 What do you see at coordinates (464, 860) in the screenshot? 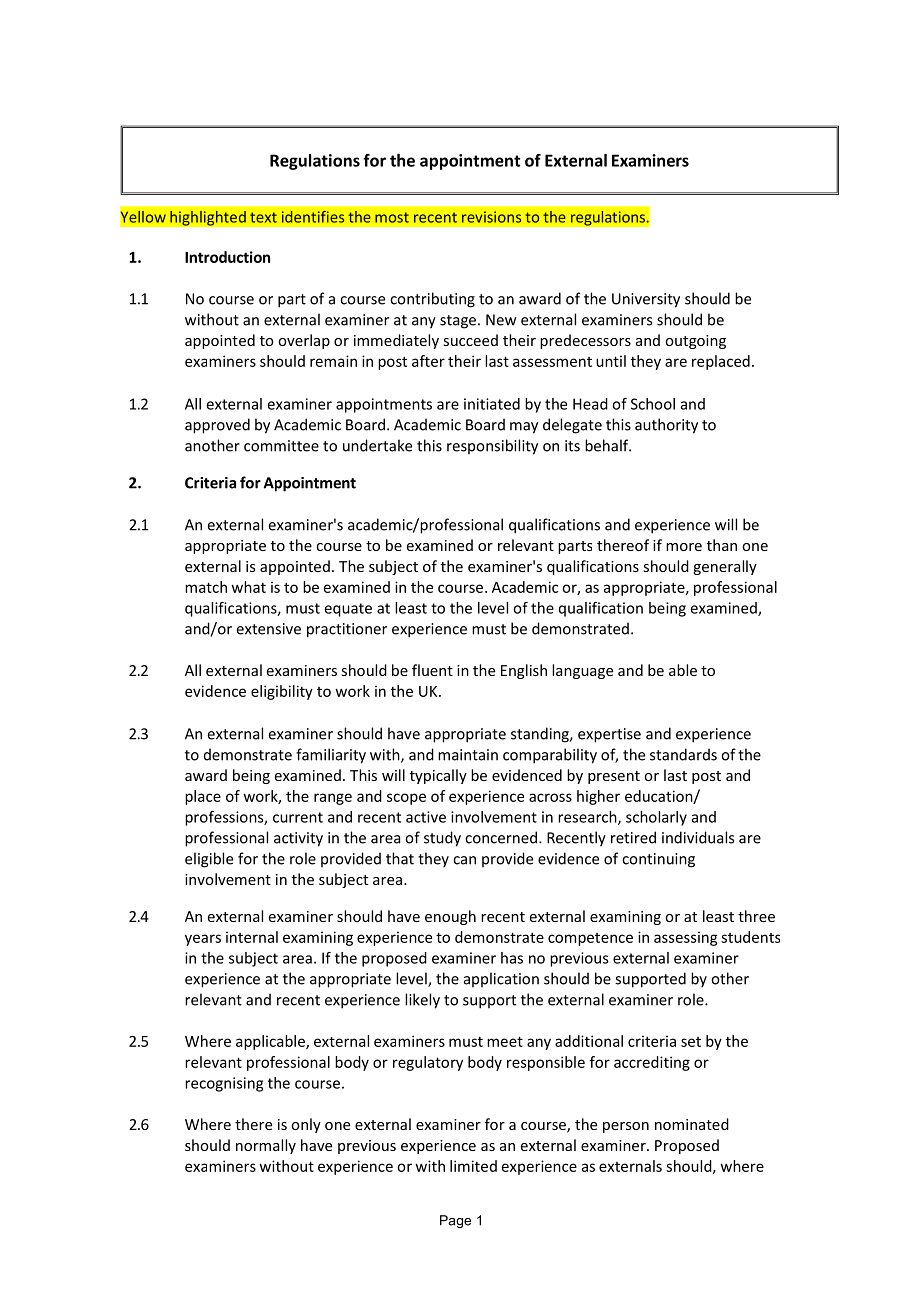
I see `can` at bounding box center [464, 860].
